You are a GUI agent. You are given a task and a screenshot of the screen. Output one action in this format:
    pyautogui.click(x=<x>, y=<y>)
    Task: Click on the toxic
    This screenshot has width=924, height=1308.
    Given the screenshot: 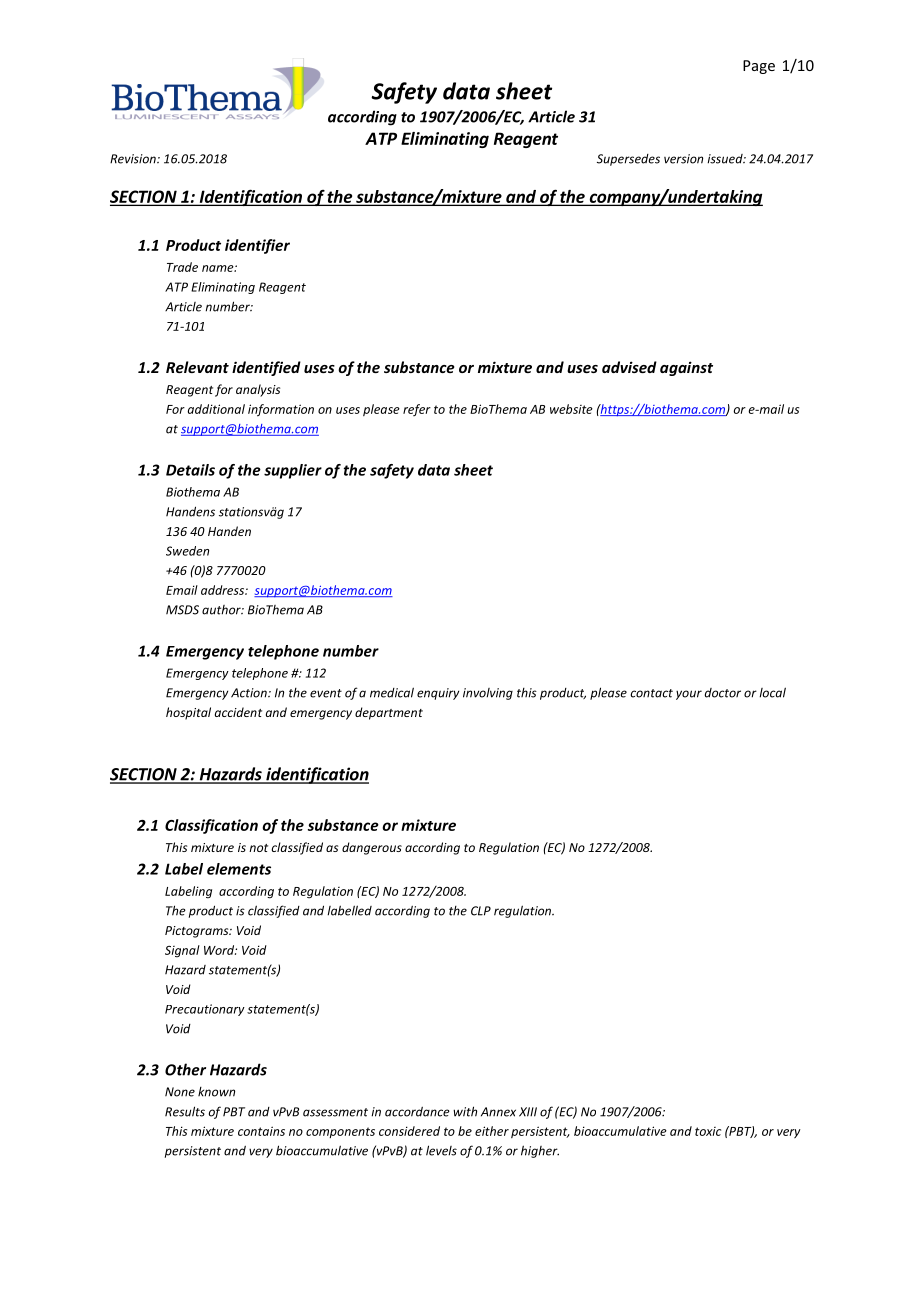 What is the action you would take?
    pyautogui.click(x=708, y=1131)
